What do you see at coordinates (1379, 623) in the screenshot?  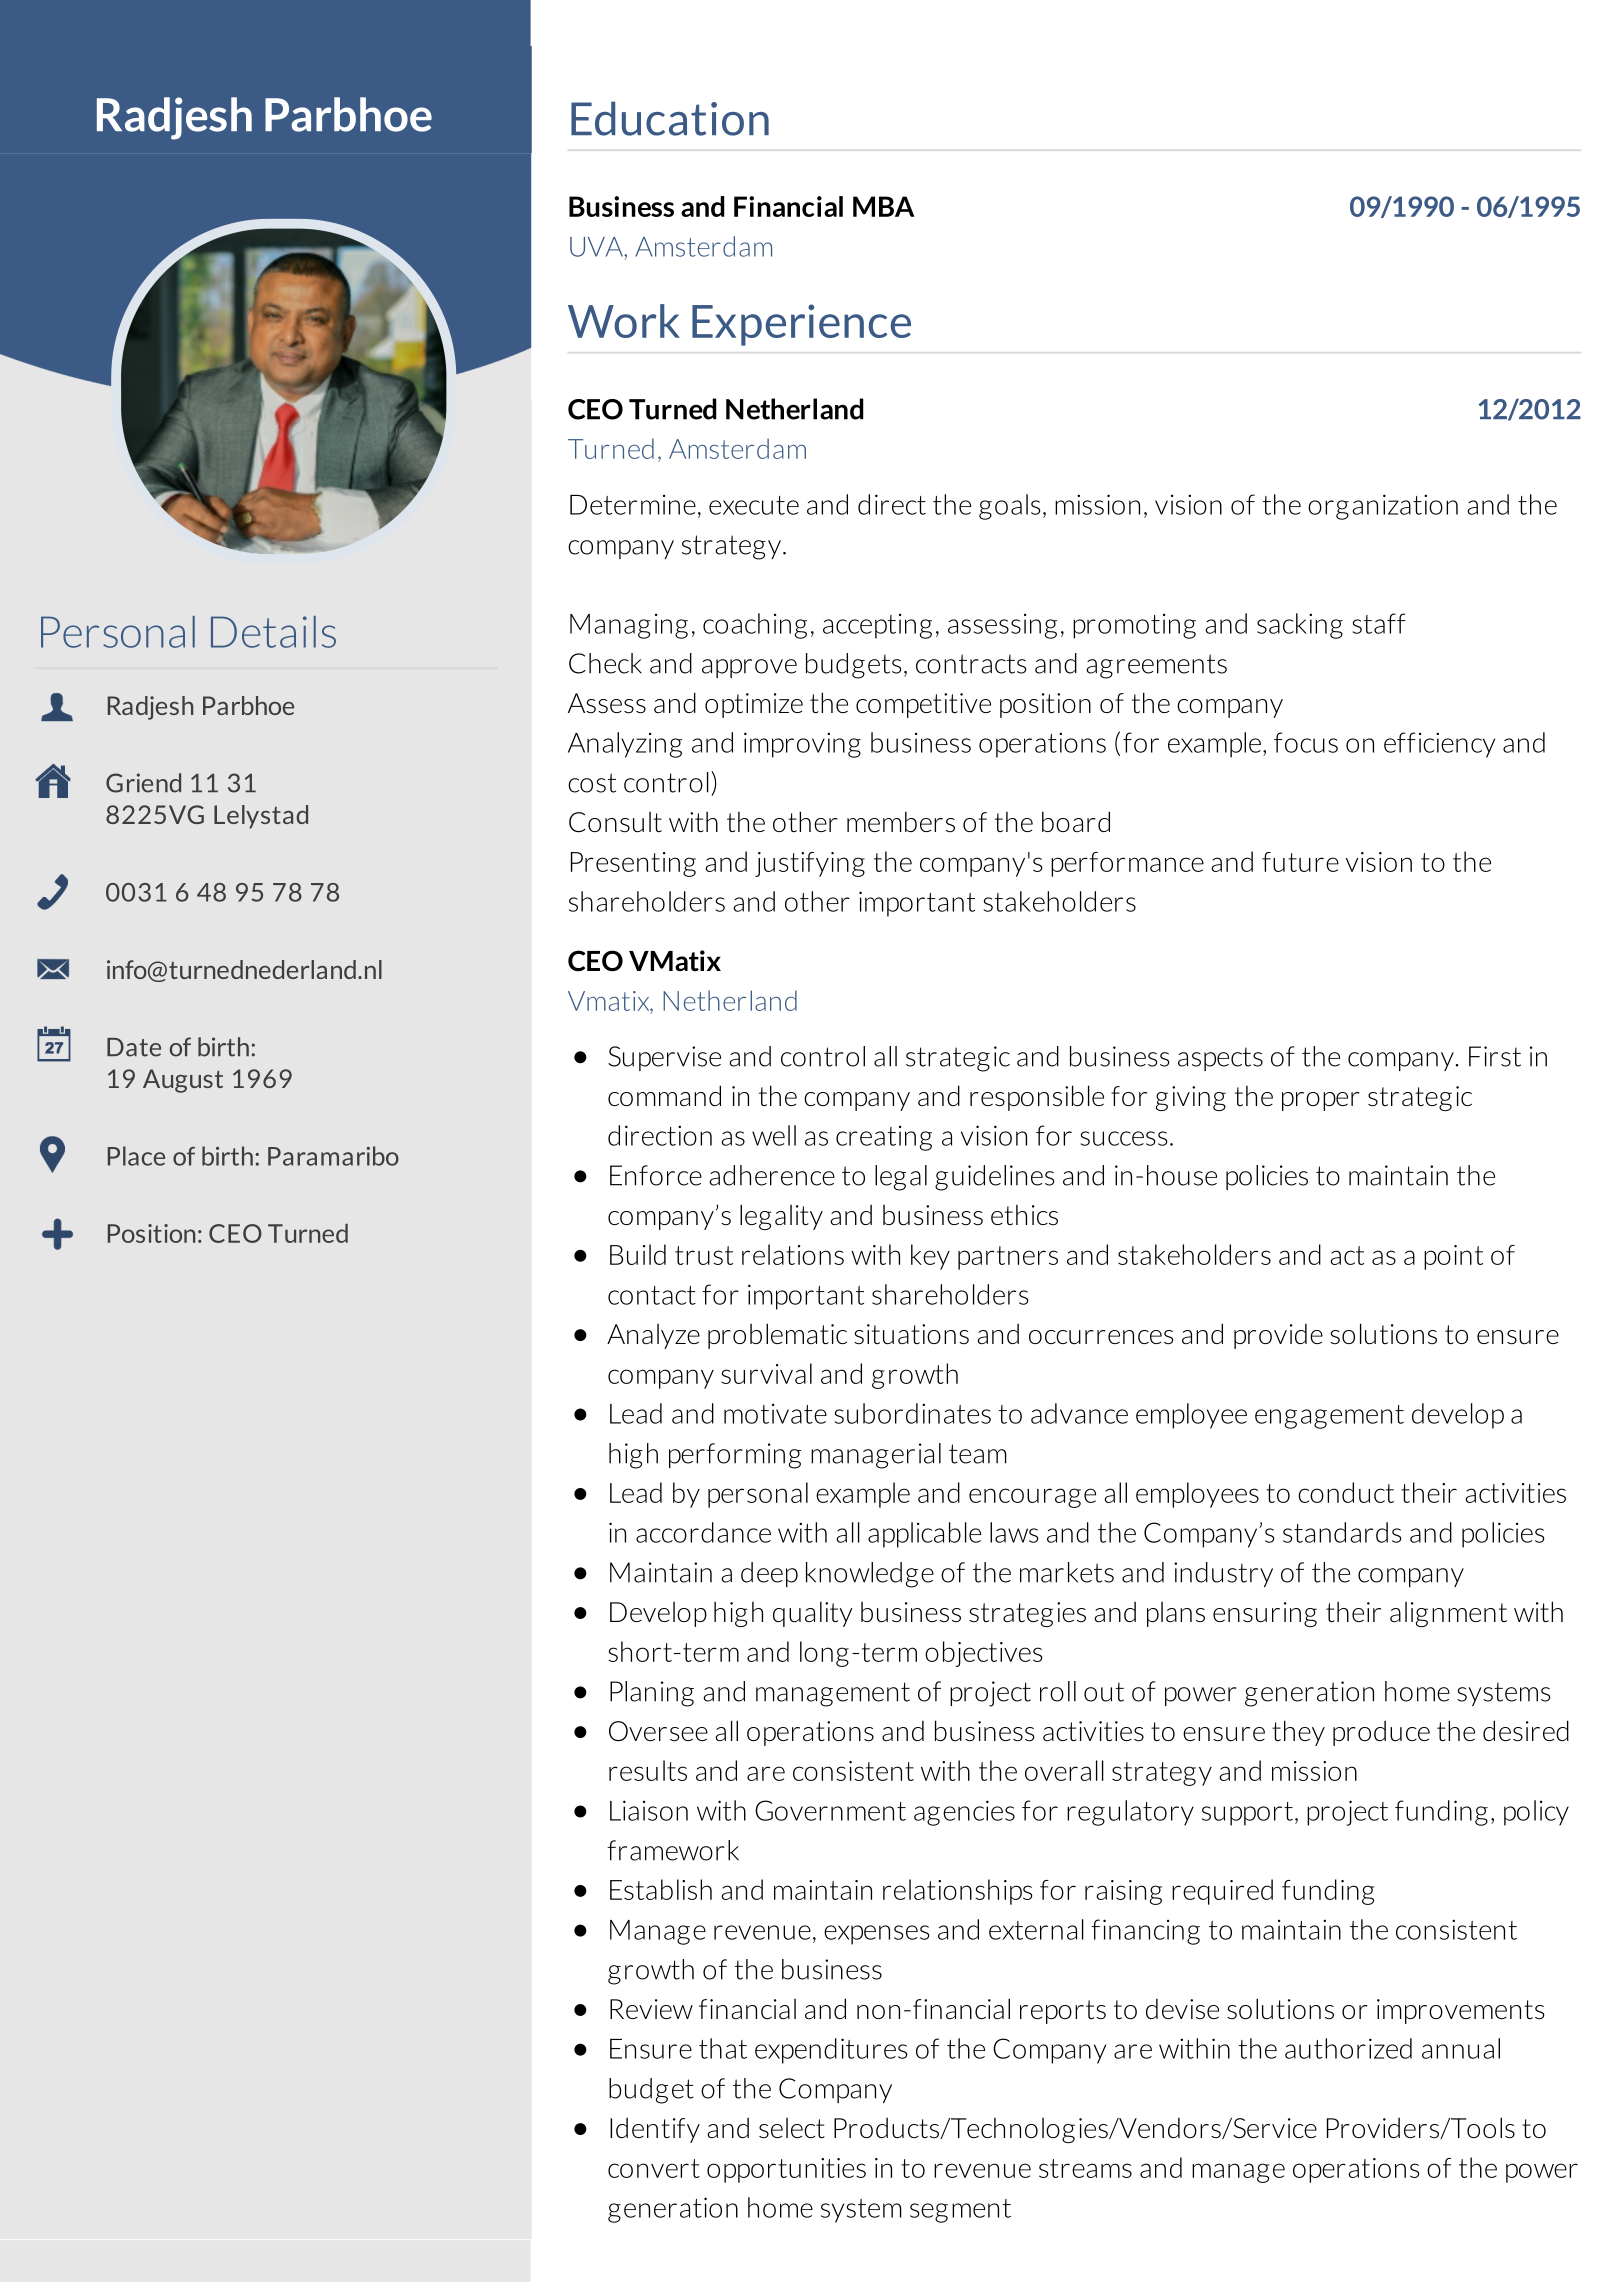 I see `staff` at bounding box center [1379, 623].
